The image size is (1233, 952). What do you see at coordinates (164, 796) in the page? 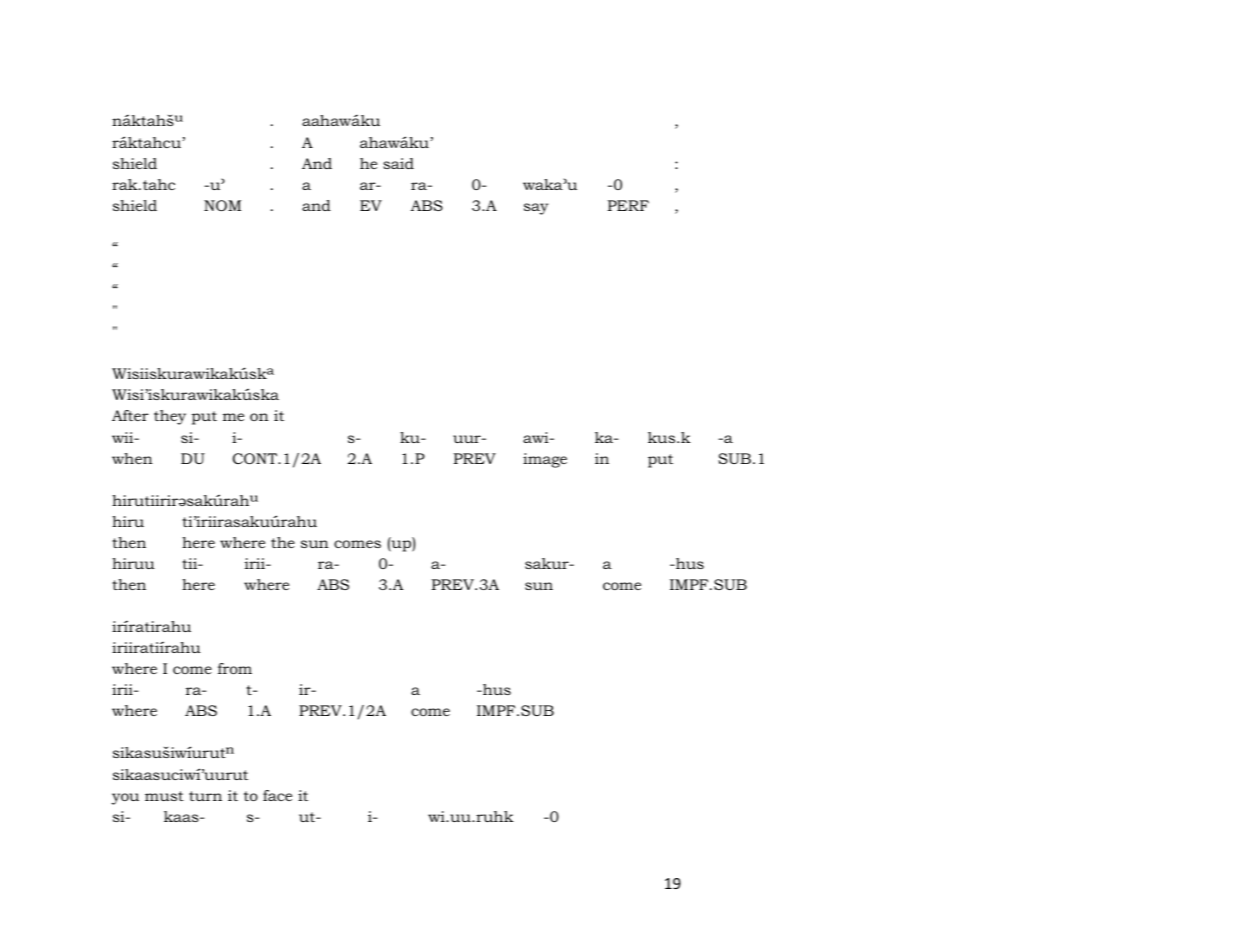
I see `must` at bounding box center [164, 796].
